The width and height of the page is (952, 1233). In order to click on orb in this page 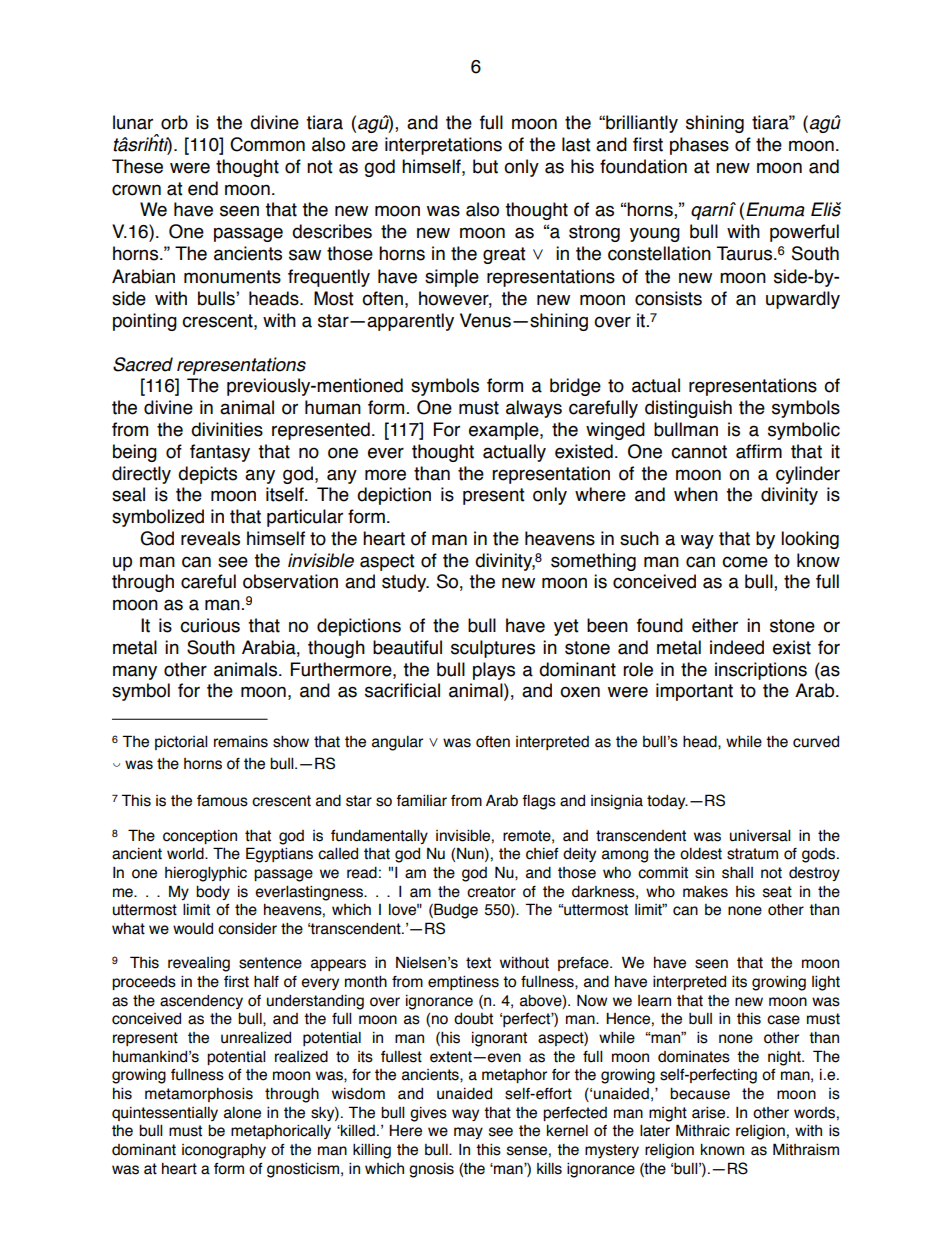, I will do `click(174, 122)`.
